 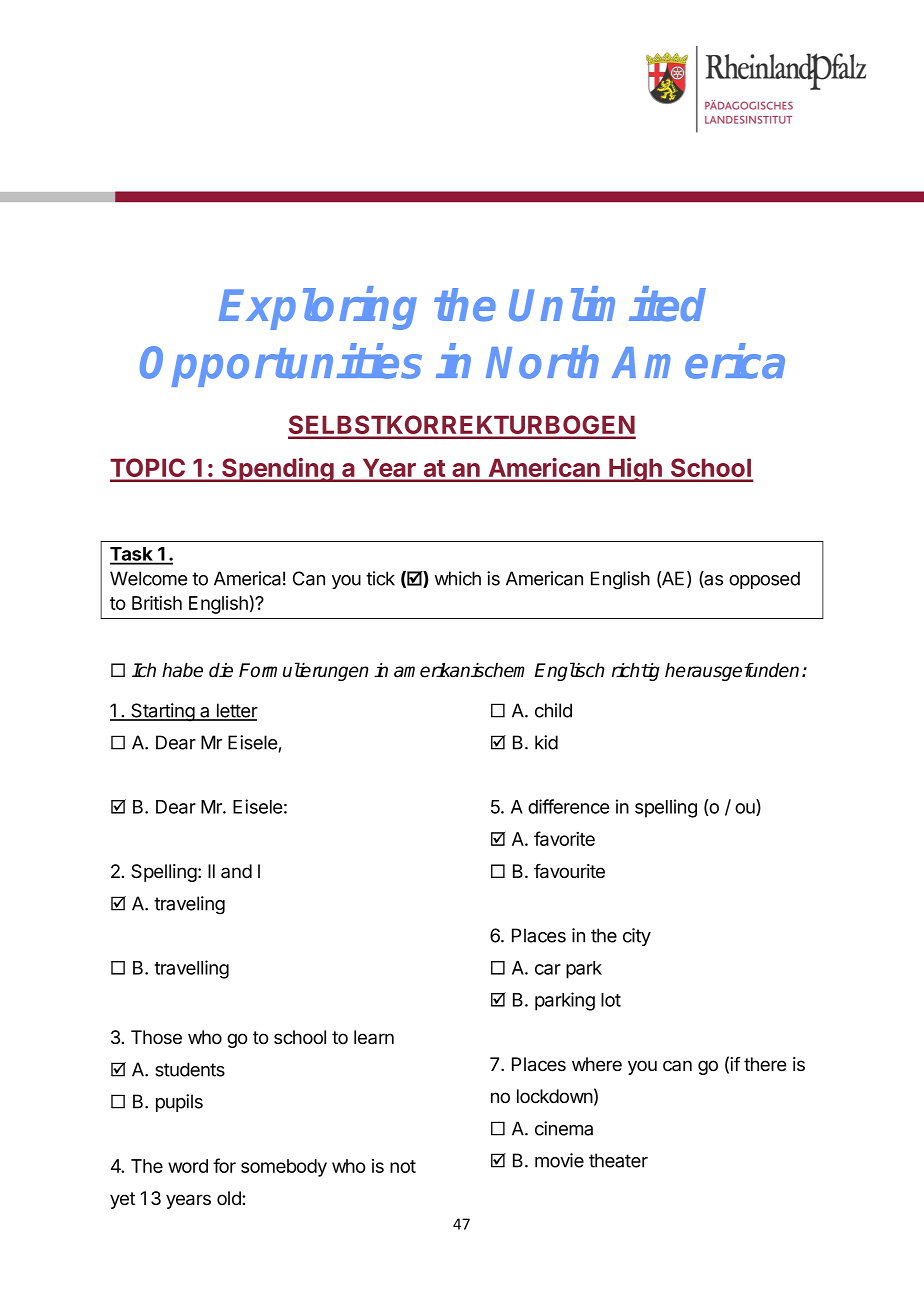 I want to click on British, so click(x=157, y=602).
